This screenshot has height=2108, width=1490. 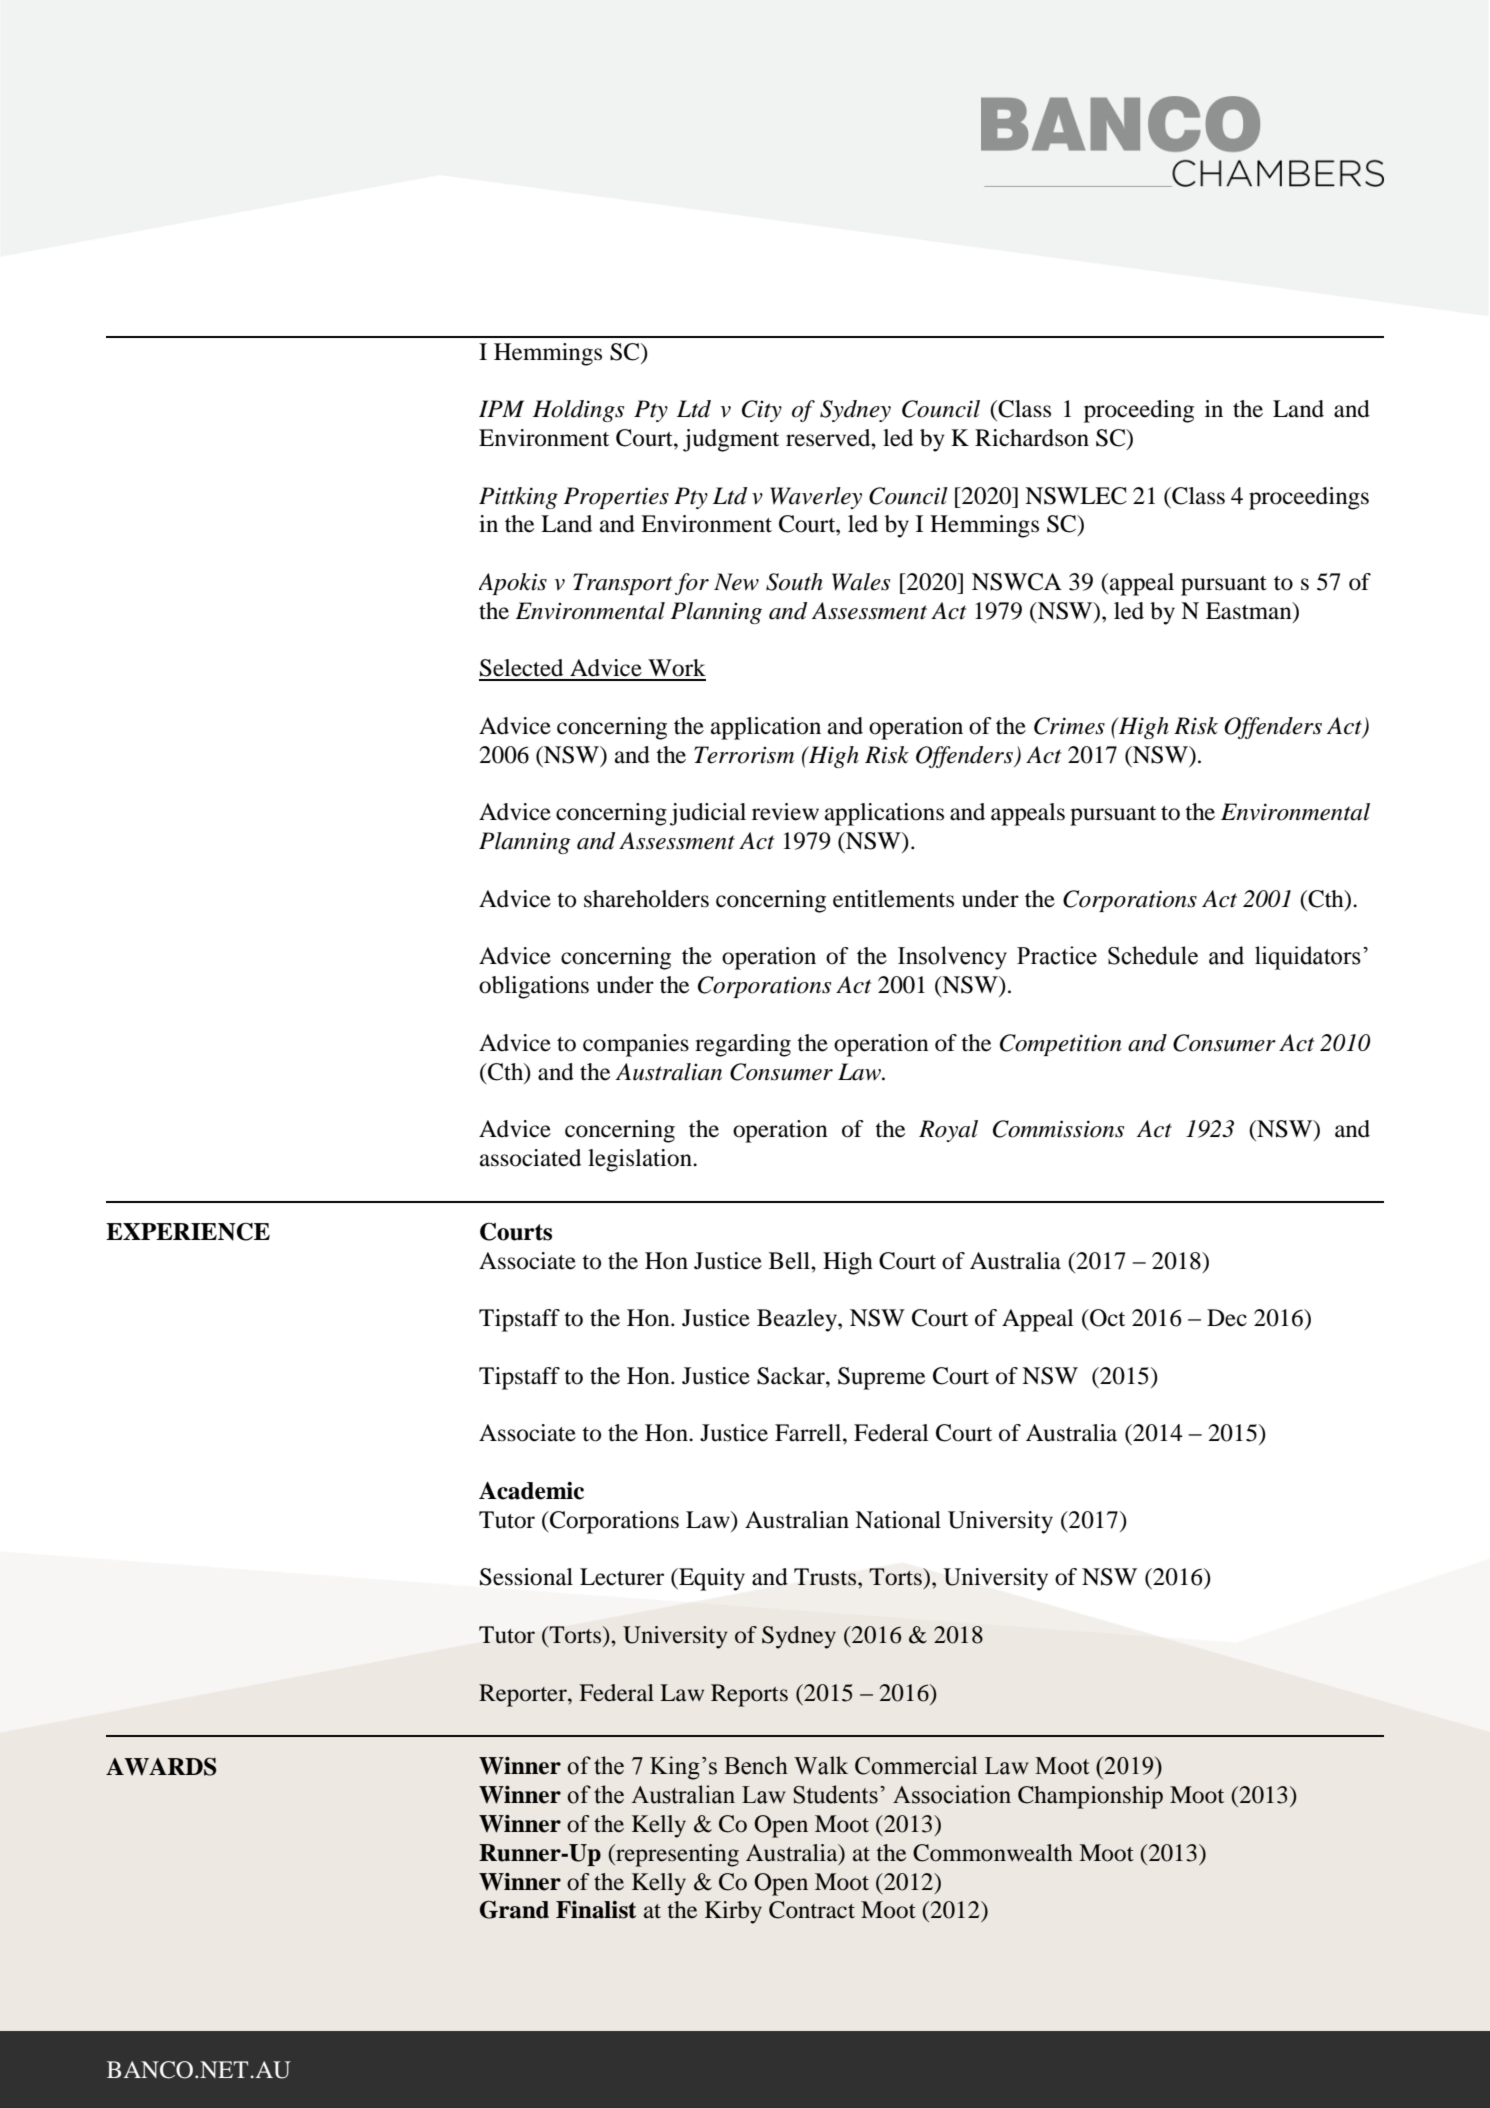 I want to click on legislation, so click(x=641, y=1160).
